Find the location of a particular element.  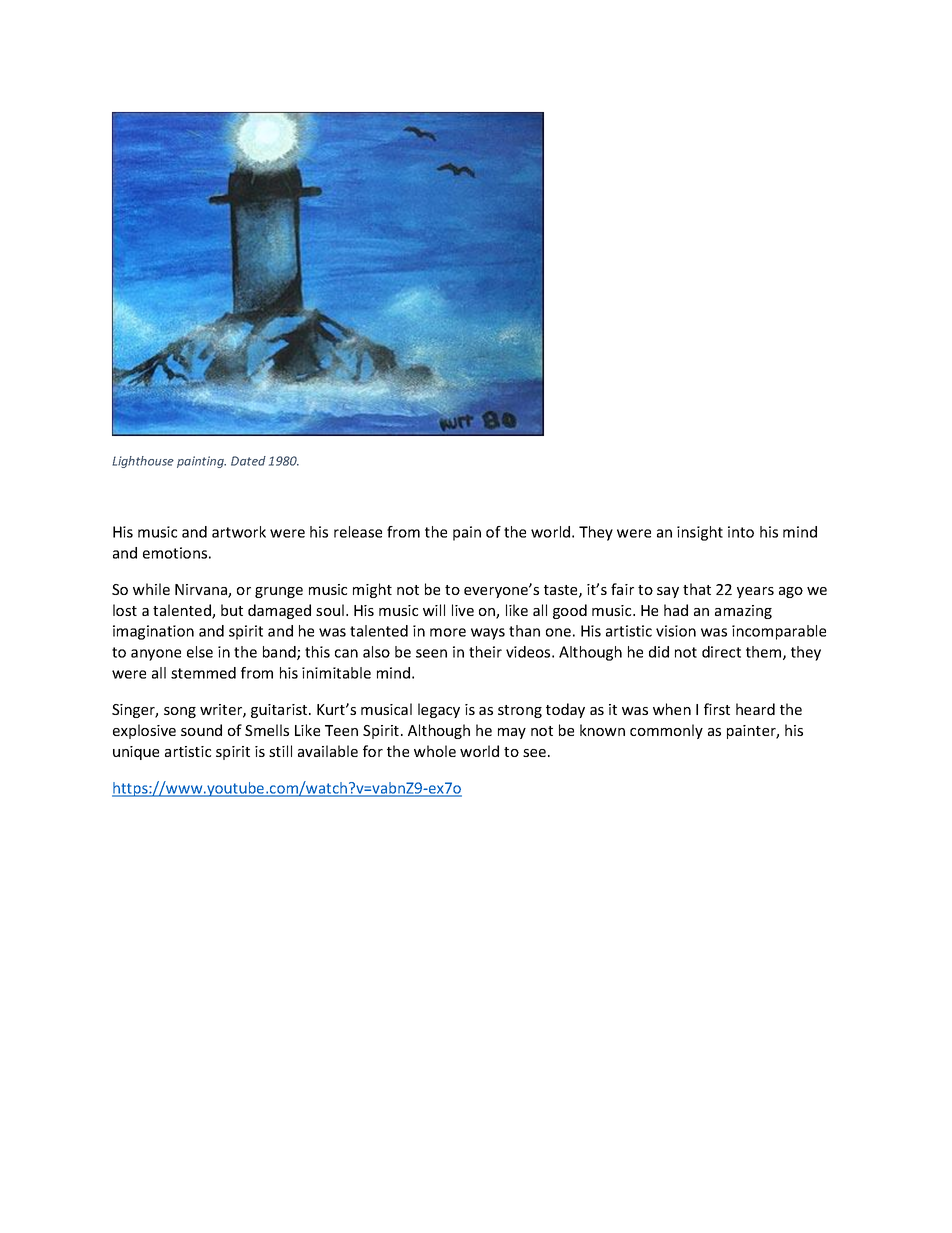

sound is located at coordinates (201, 730).
